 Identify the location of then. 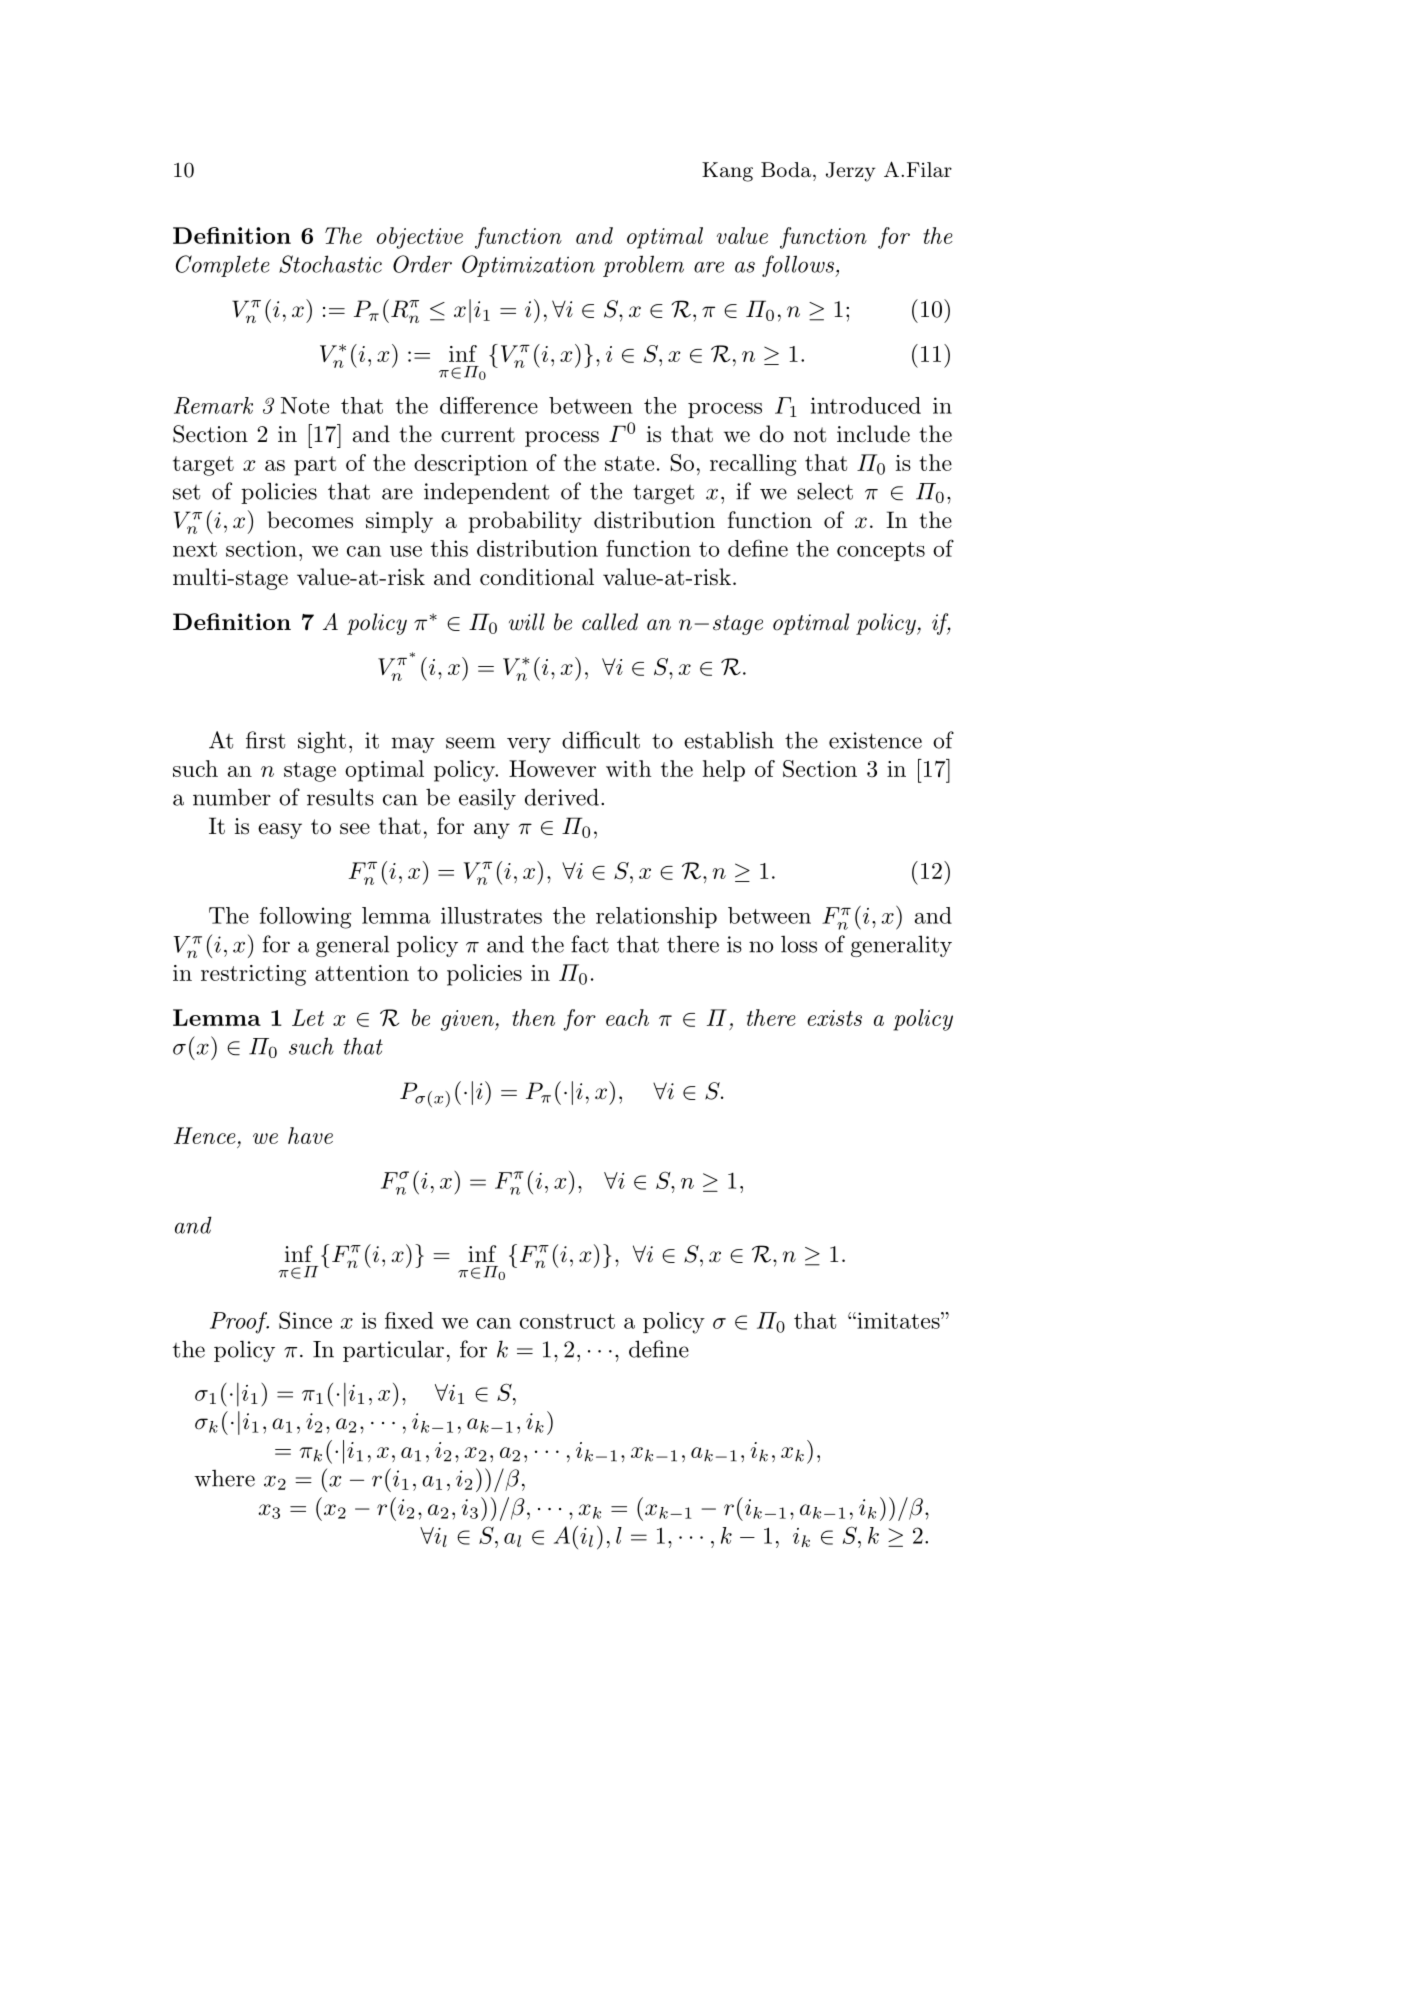
(533, 1017).
